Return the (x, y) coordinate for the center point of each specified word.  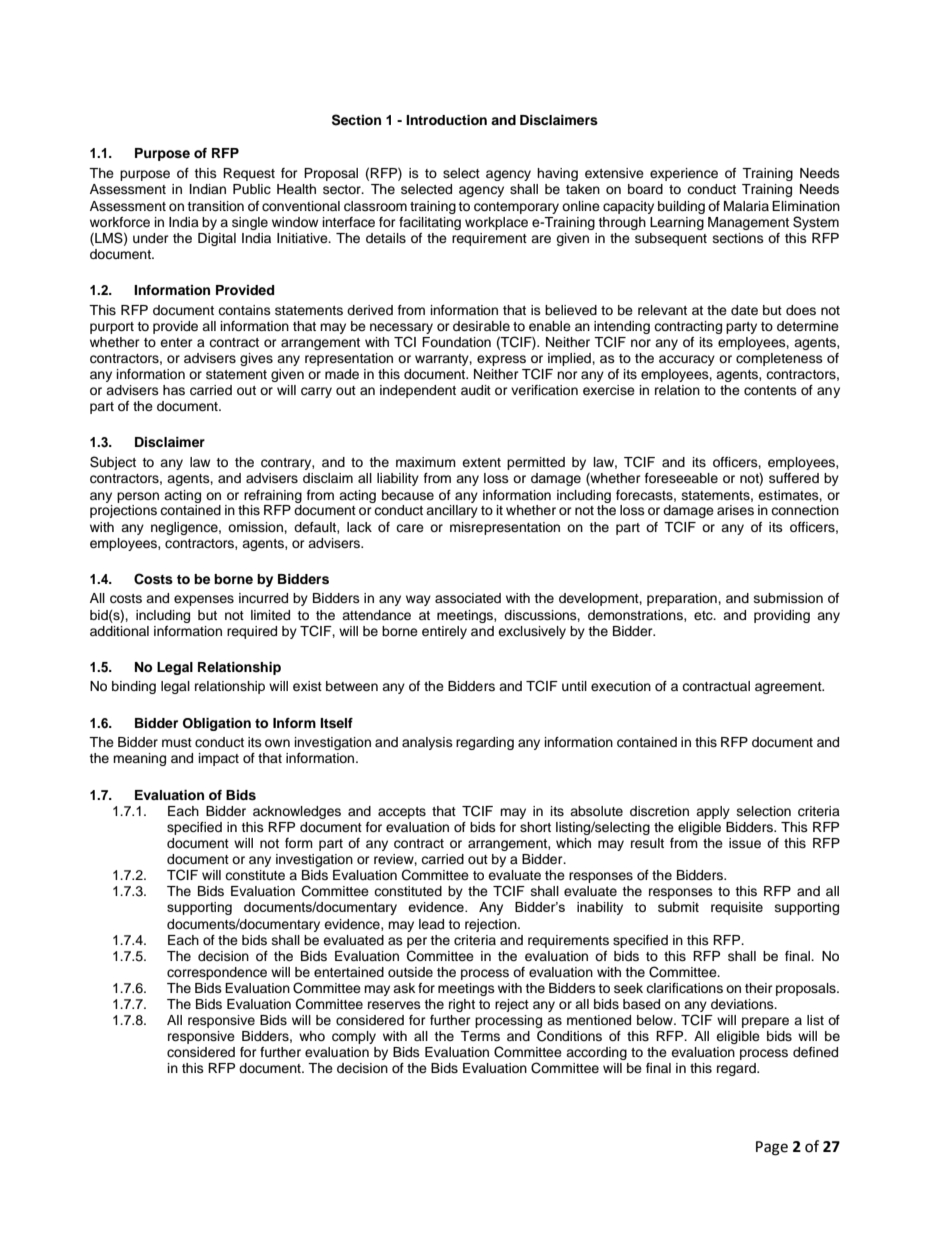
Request (249, 174)
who (312, 1036)
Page (772, 1148)
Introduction (446, 120)
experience (684, 174)
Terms (480, 1036)
